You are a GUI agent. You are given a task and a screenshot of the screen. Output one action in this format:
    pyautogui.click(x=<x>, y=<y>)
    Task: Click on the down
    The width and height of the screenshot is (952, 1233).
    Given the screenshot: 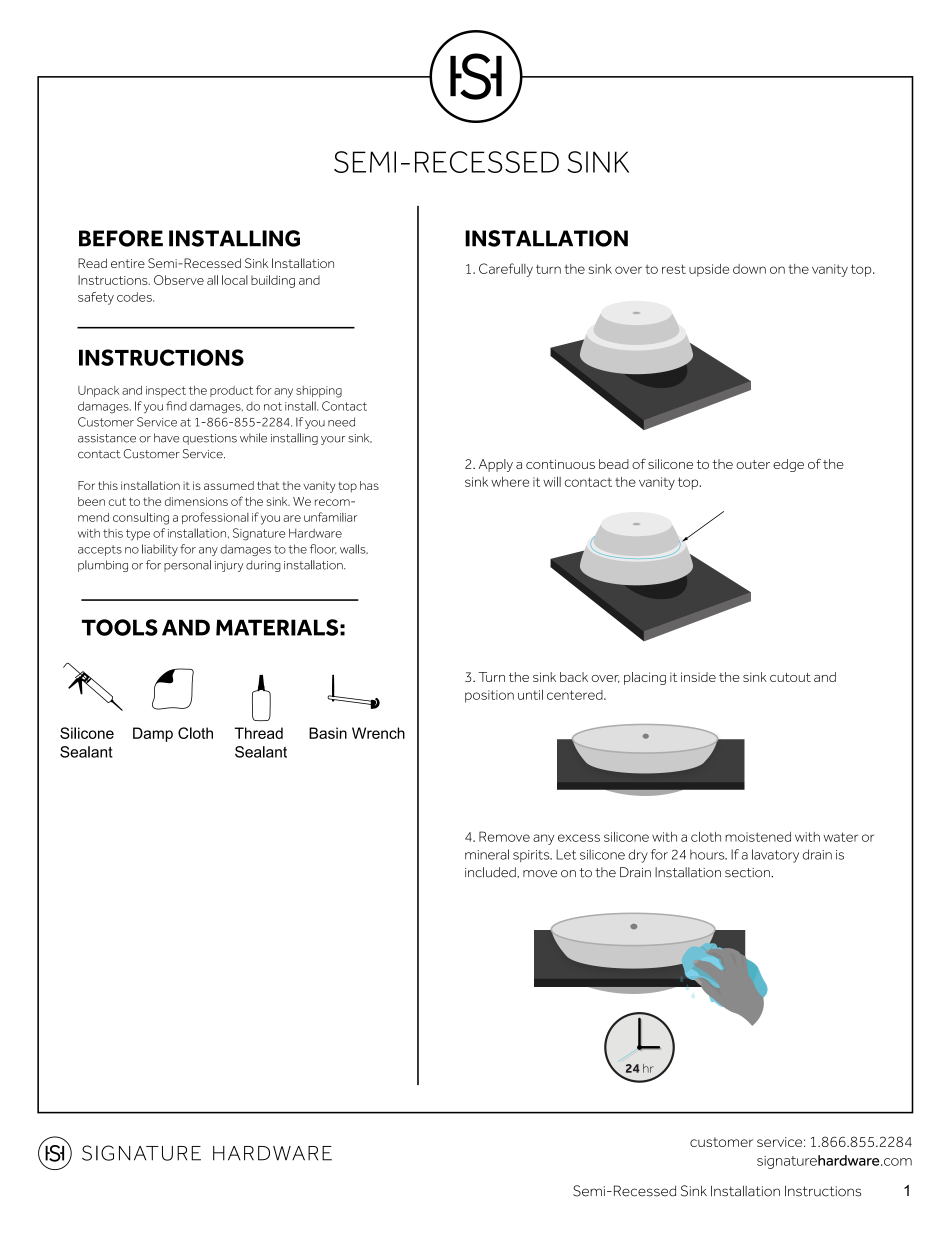 What is the action you would take?
    pyautogui.click(x=749, y=269)
